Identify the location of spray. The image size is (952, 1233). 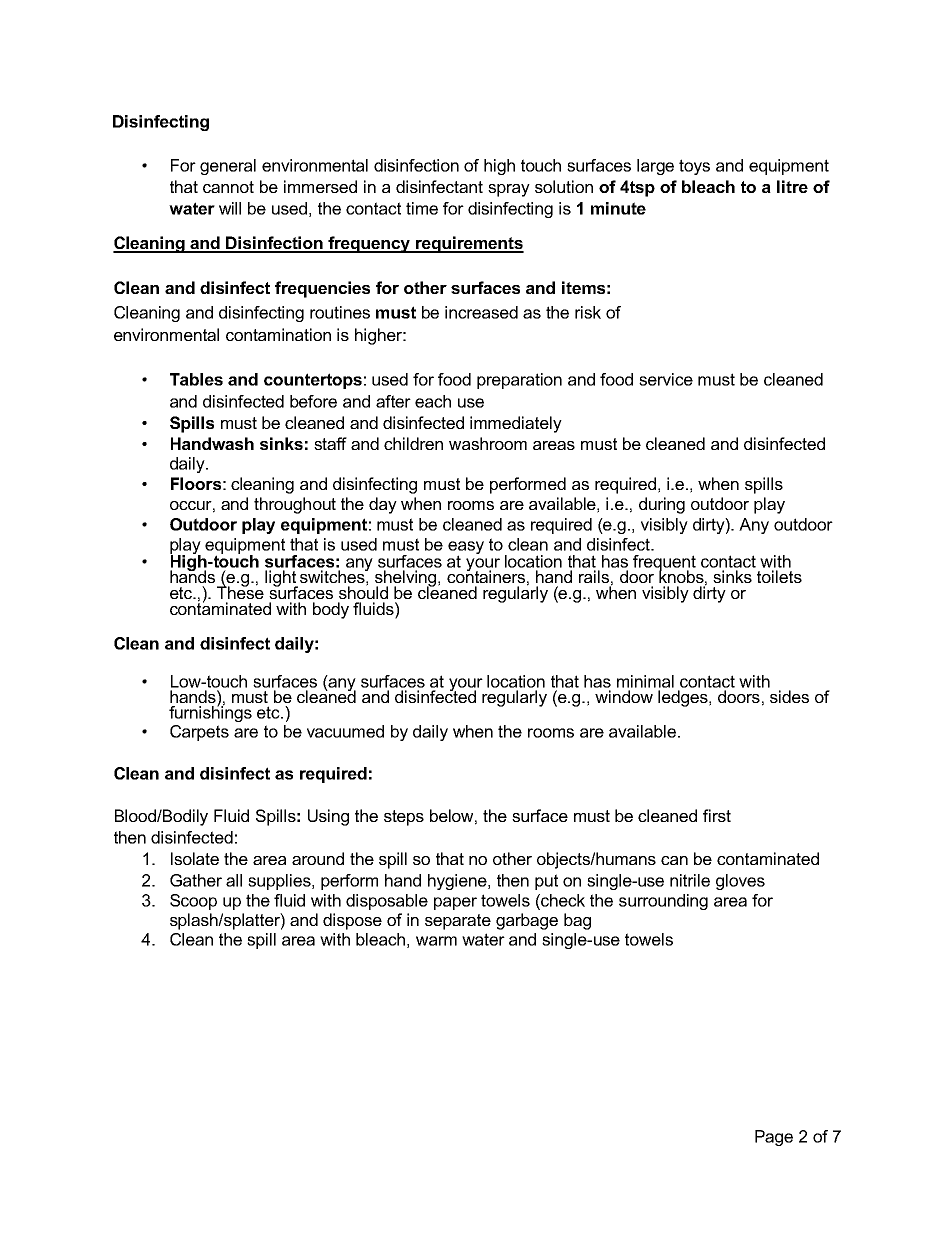
(509, 190).
